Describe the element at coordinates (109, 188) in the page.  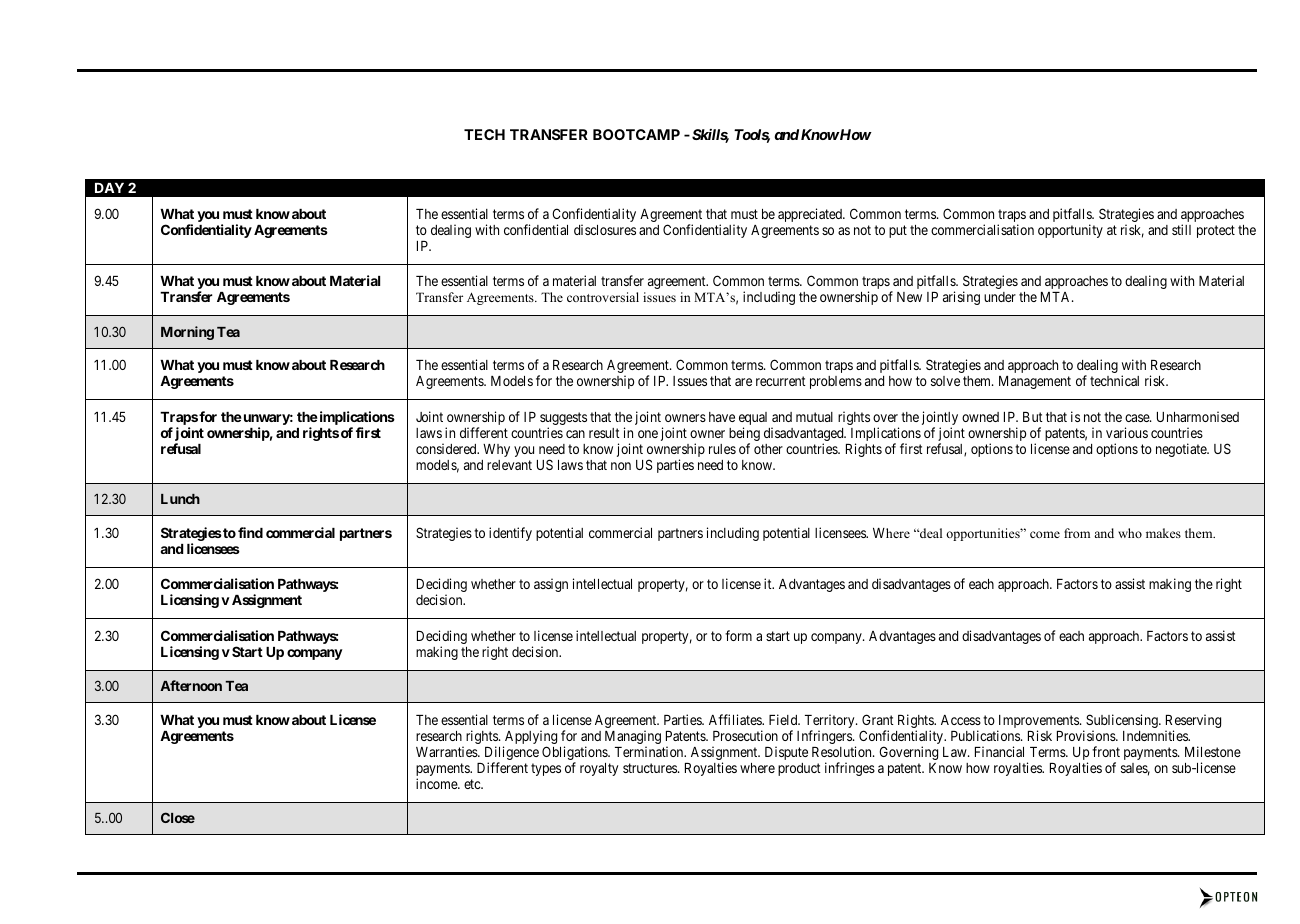
I see `DAY` at that location.
